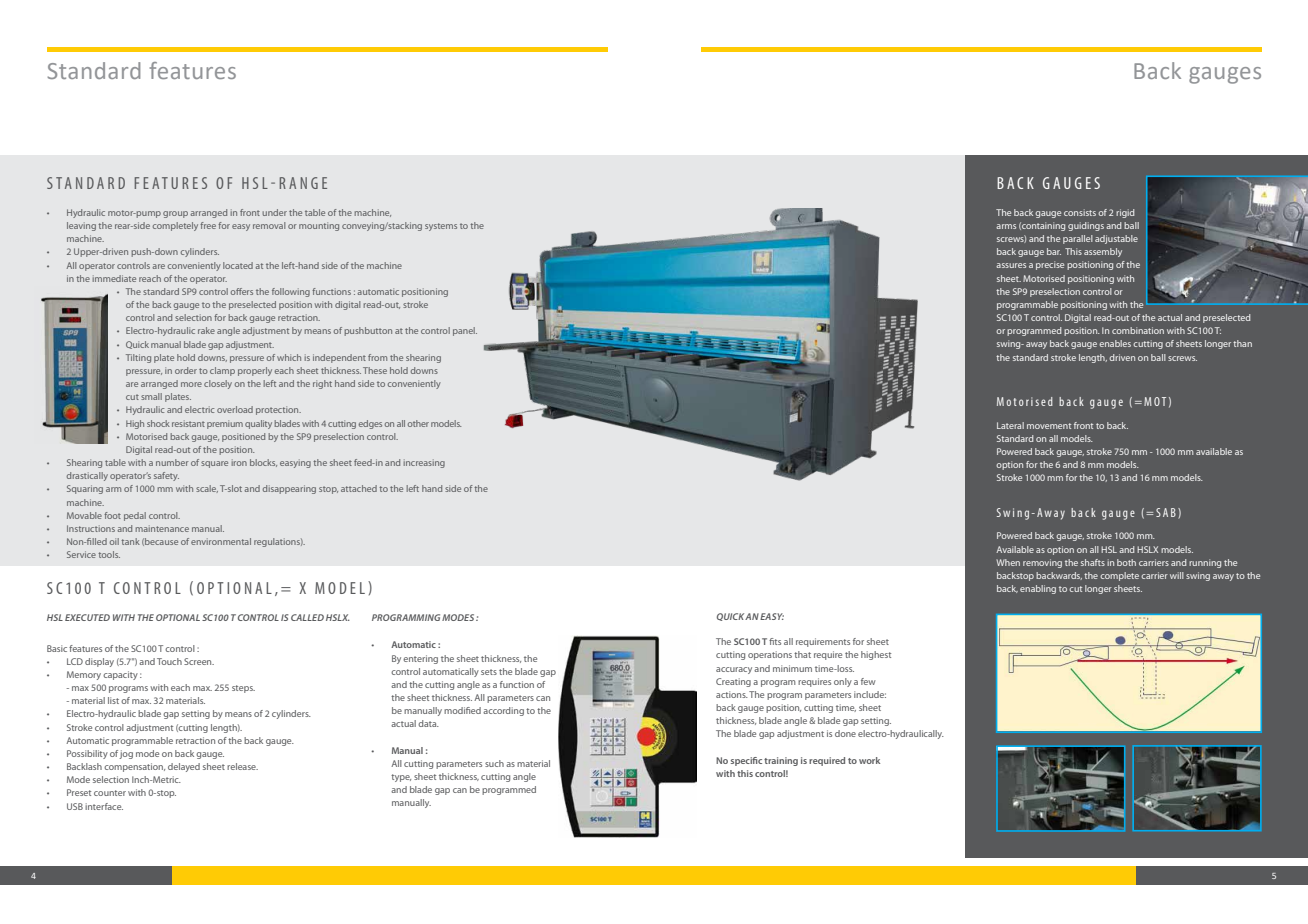 The height and width of the screenshot is (924, 1308). I want to click on specific, so click(746, 761).
